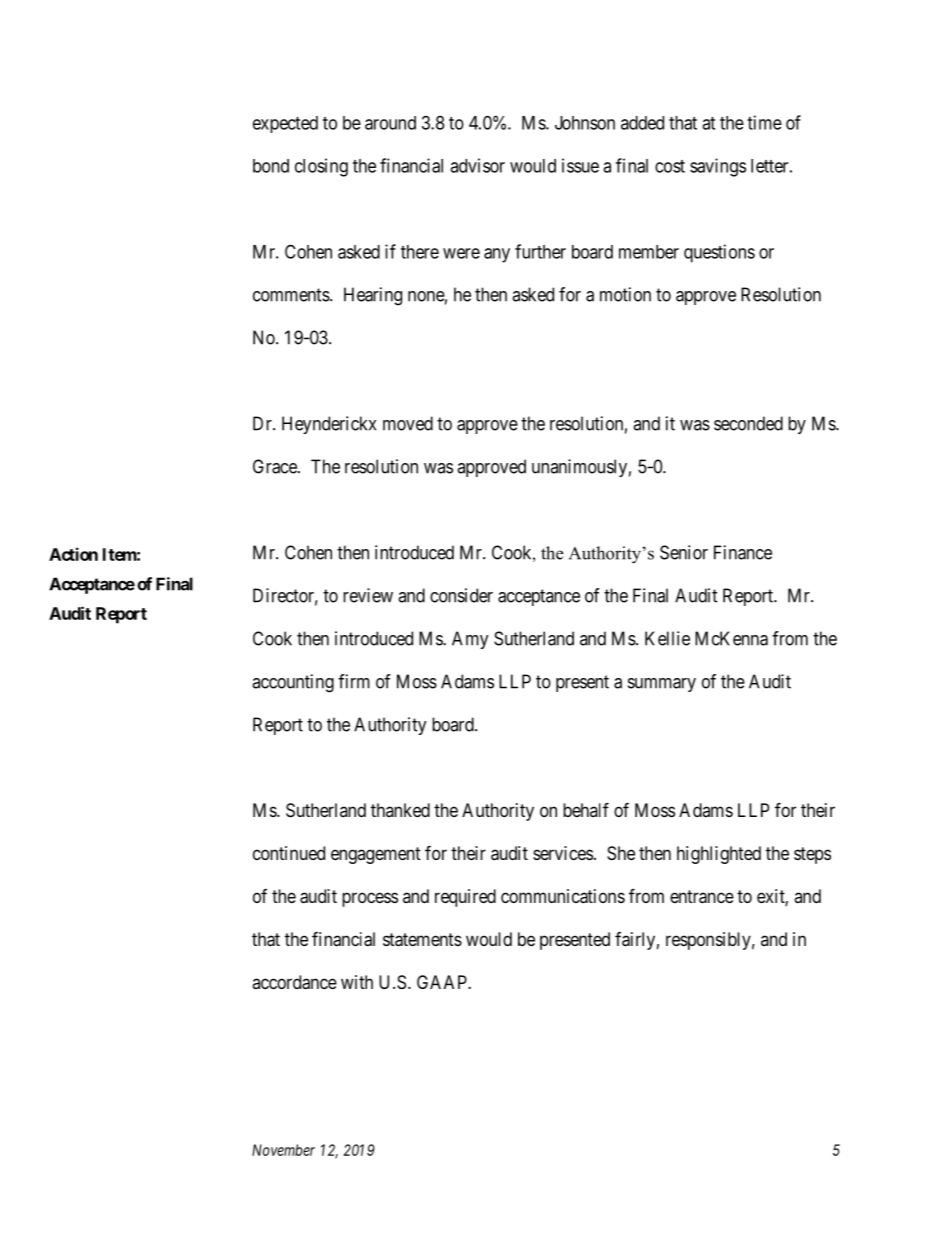 This screenshot has width=952, height=1233. I want to click on Kellie, so click(667, 638).
